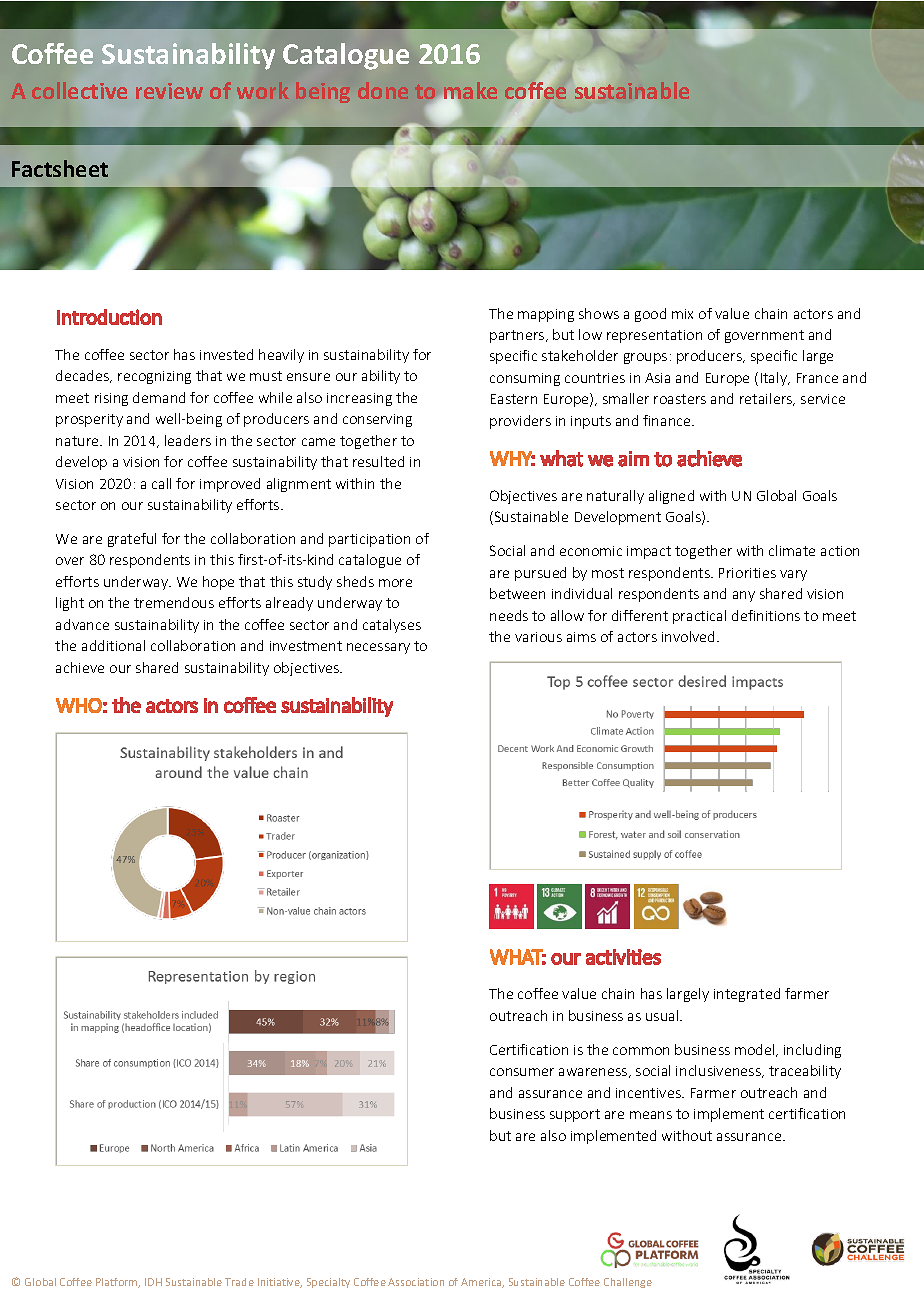  I want to click on partners, so click(518, 336).
